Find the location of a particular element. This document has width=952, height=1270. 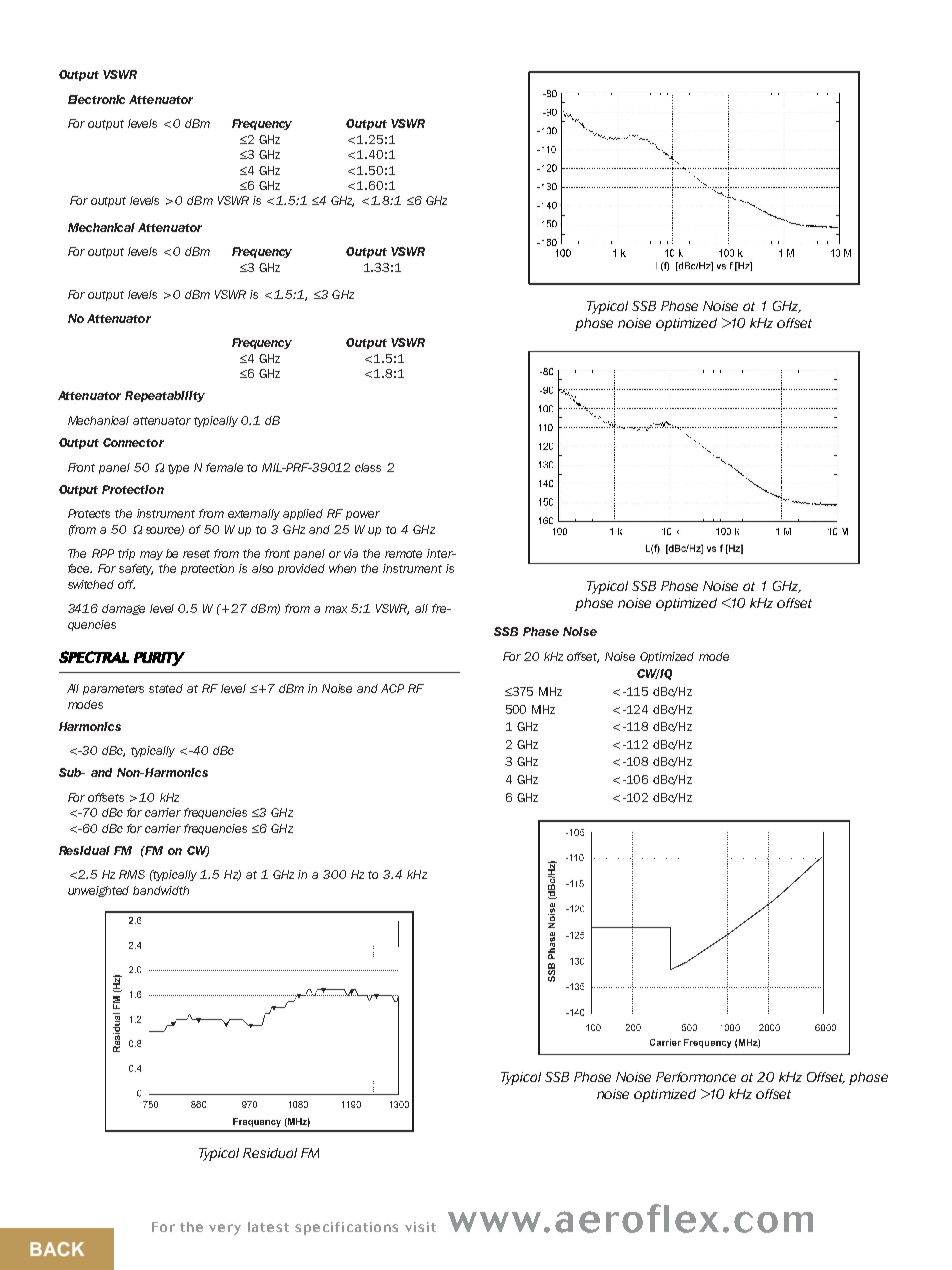

very is located at coordinates (225, 1229).
